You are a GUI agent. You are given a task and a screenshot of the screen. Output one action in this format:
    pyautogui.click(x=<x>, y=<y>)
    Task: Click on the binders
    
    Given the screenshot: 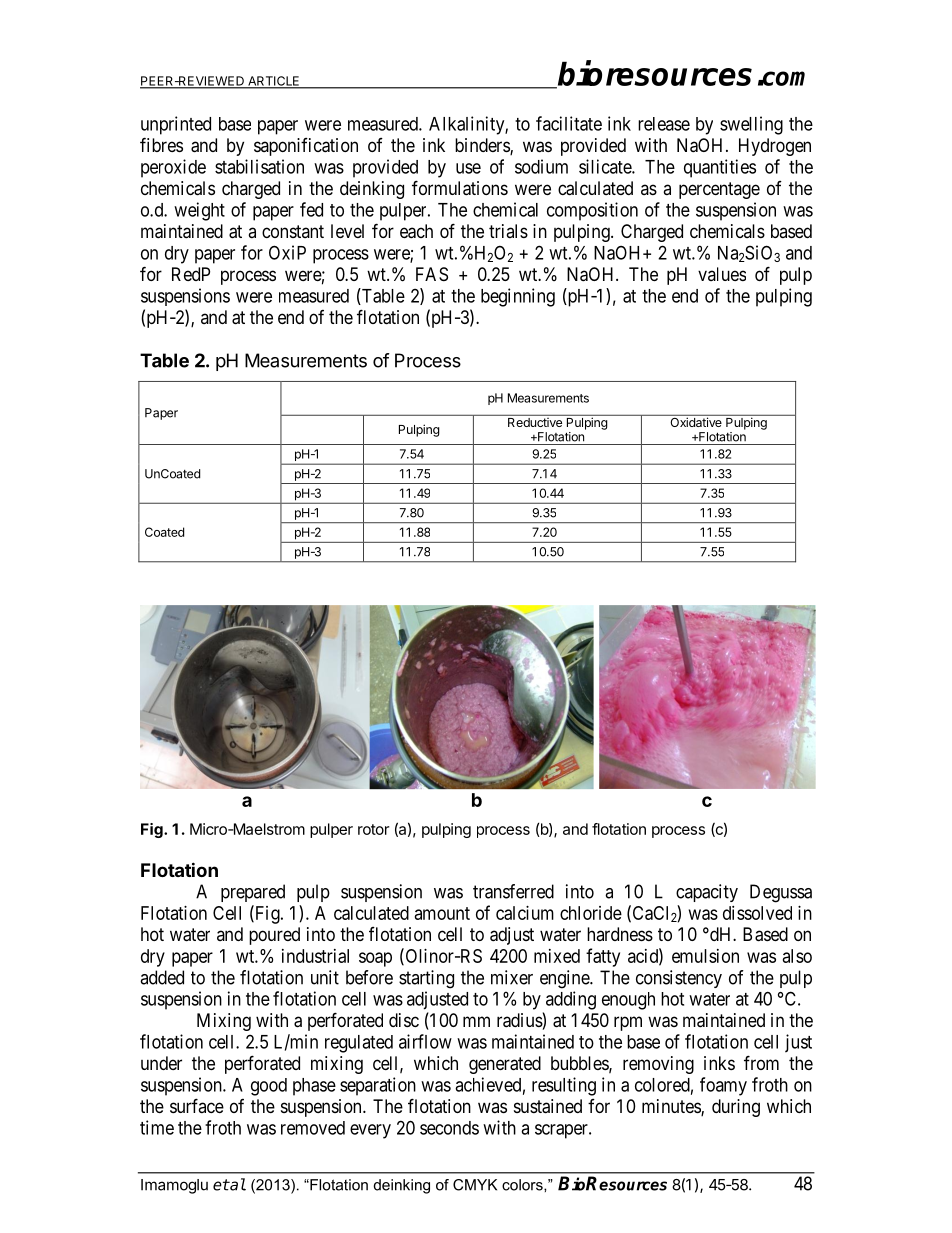 What is the action you would take?
    pyautogui.click(x=483, y=146)
